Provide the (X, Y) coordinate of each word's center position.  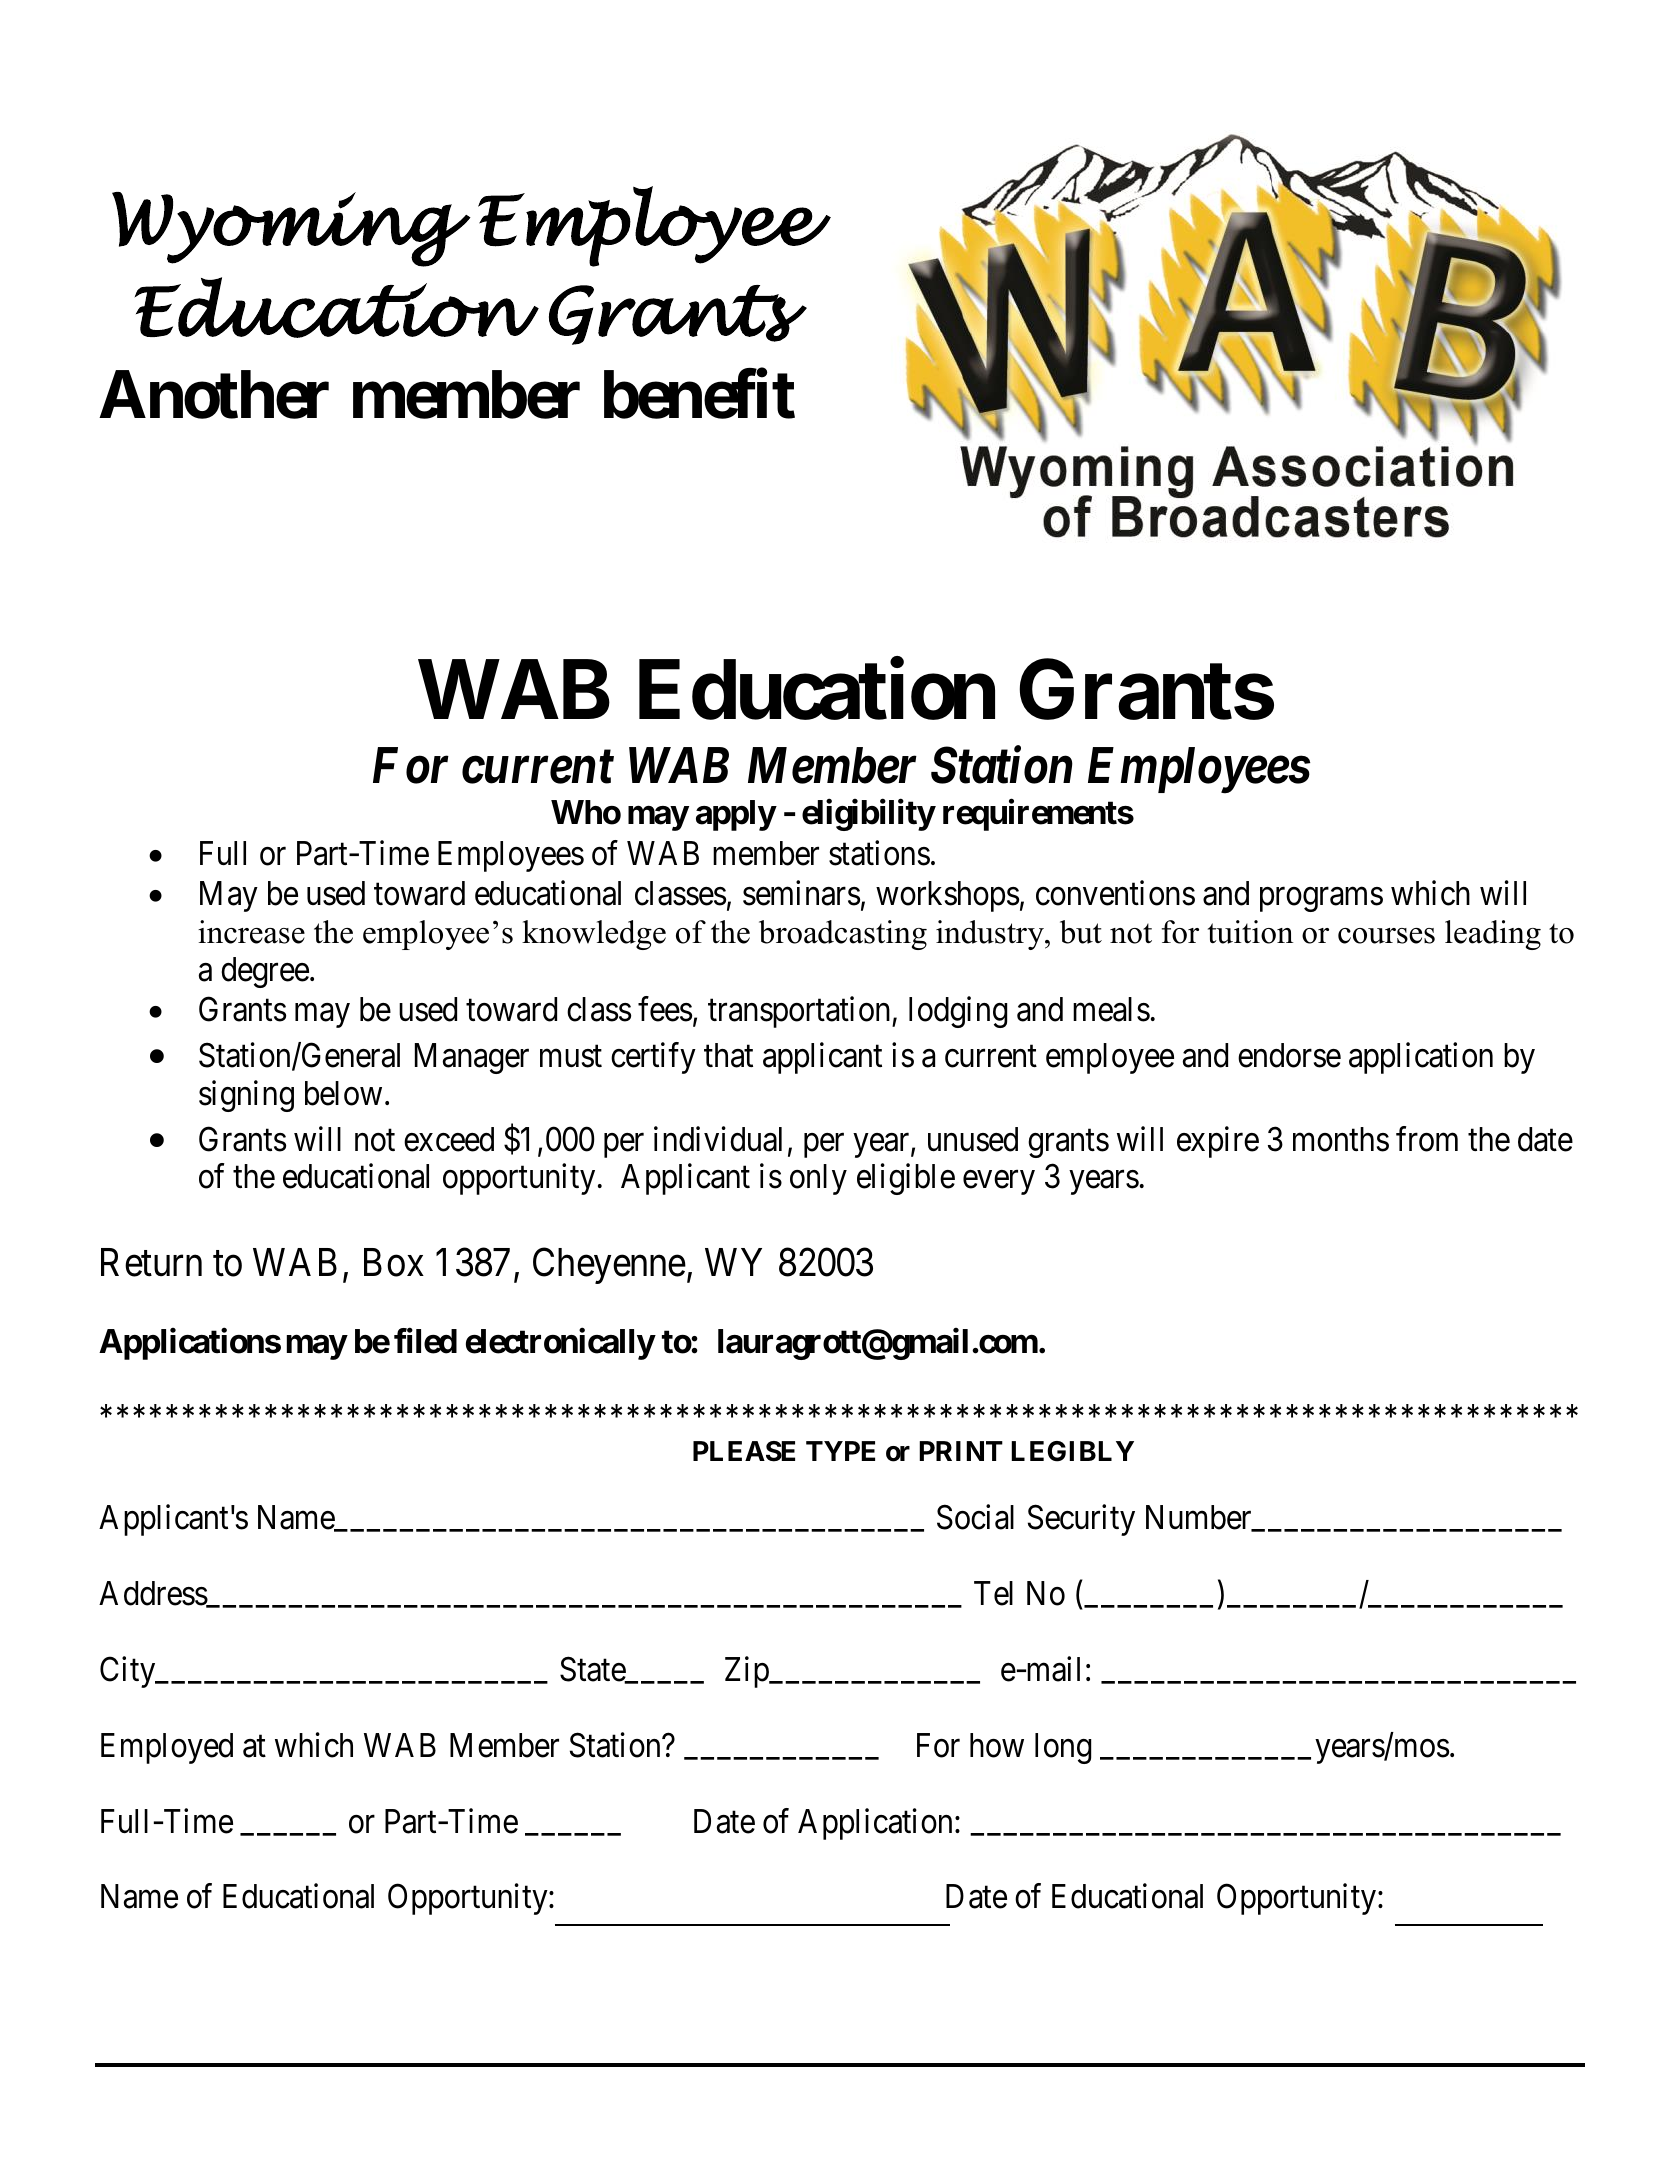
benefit (699, 394)
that (728, 1055)
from (1427, 1139)
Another (214, 394)
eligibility (868, 815)
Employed (167, 1748)
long (1063, 1748)
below (343, 1093)
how (997, 1745)
